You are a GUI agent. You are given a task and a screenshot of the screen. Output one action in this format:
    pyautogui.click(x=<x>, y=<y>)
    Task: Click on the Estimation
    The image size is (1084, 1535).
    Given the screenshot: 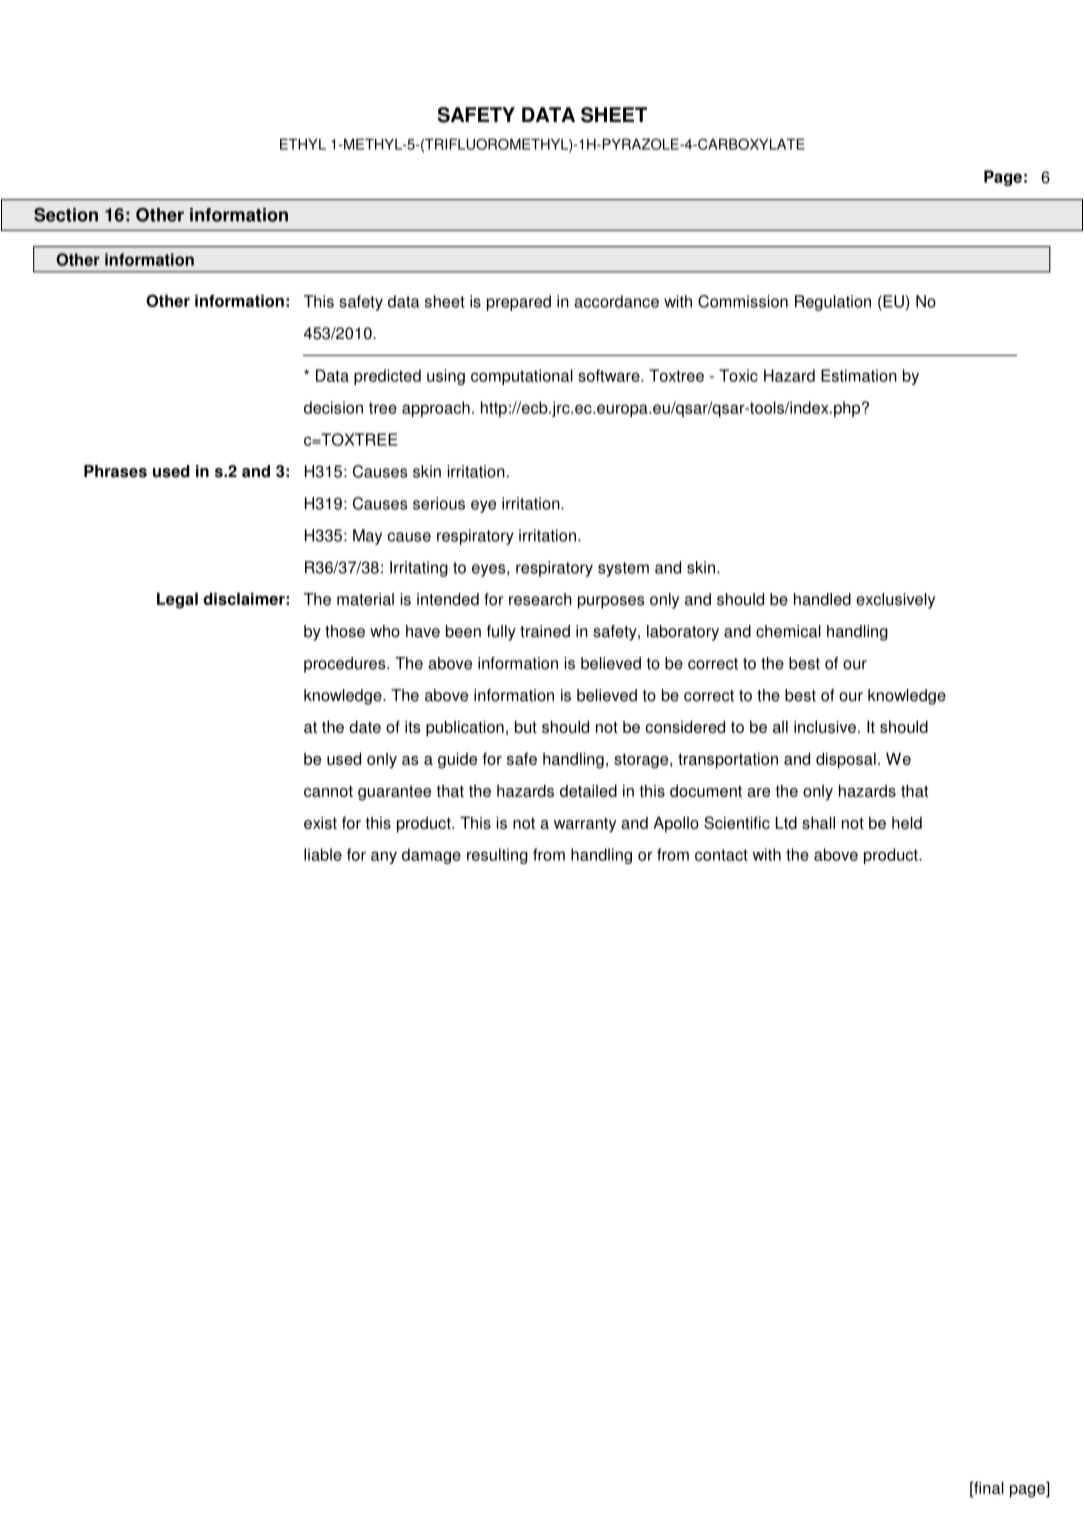 What is the action you would take?
    pyautogui.click(x=859, y=375)
